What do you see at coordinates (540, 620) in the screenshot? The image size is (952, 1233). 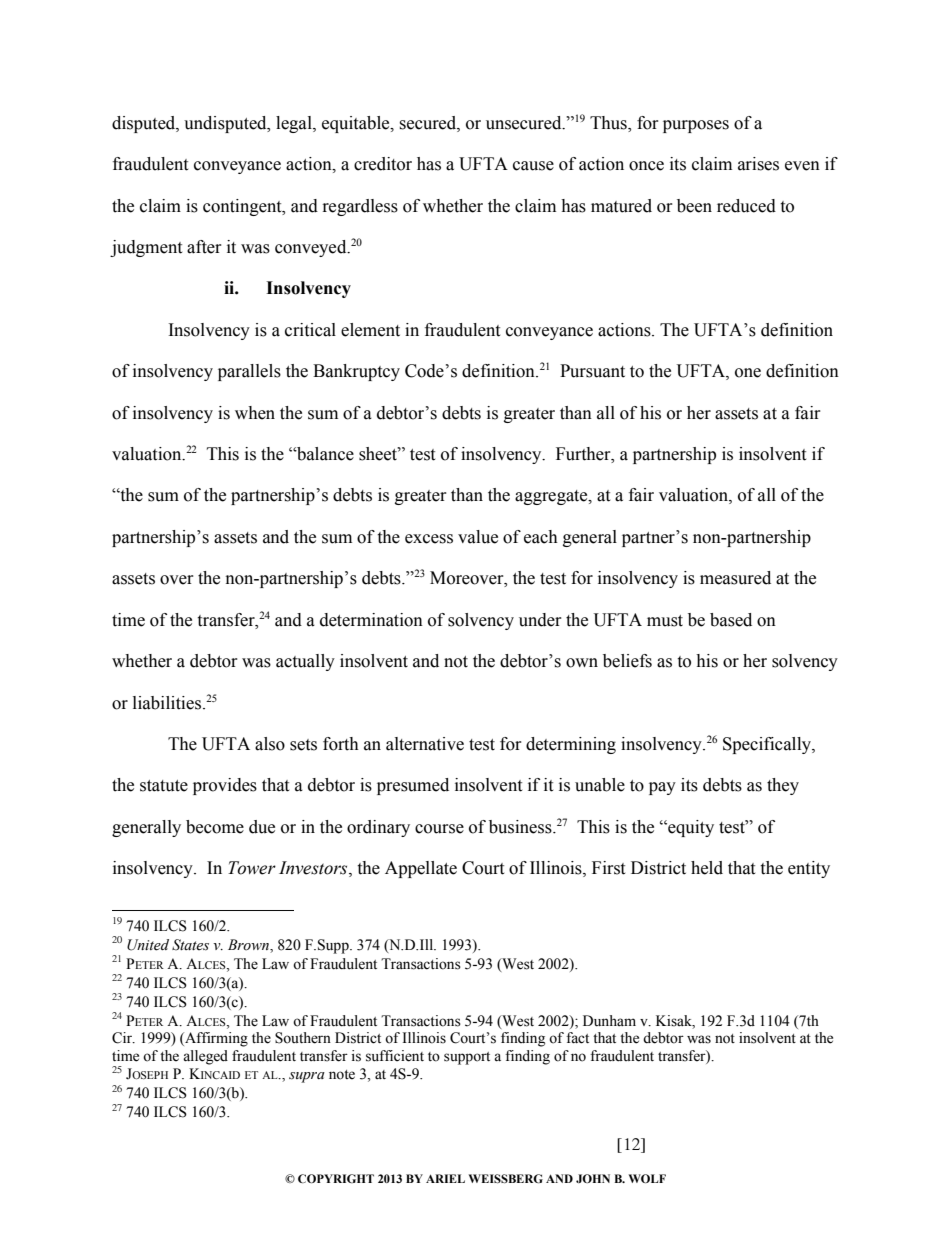 I see `under` at bounding box center [540, 620].
